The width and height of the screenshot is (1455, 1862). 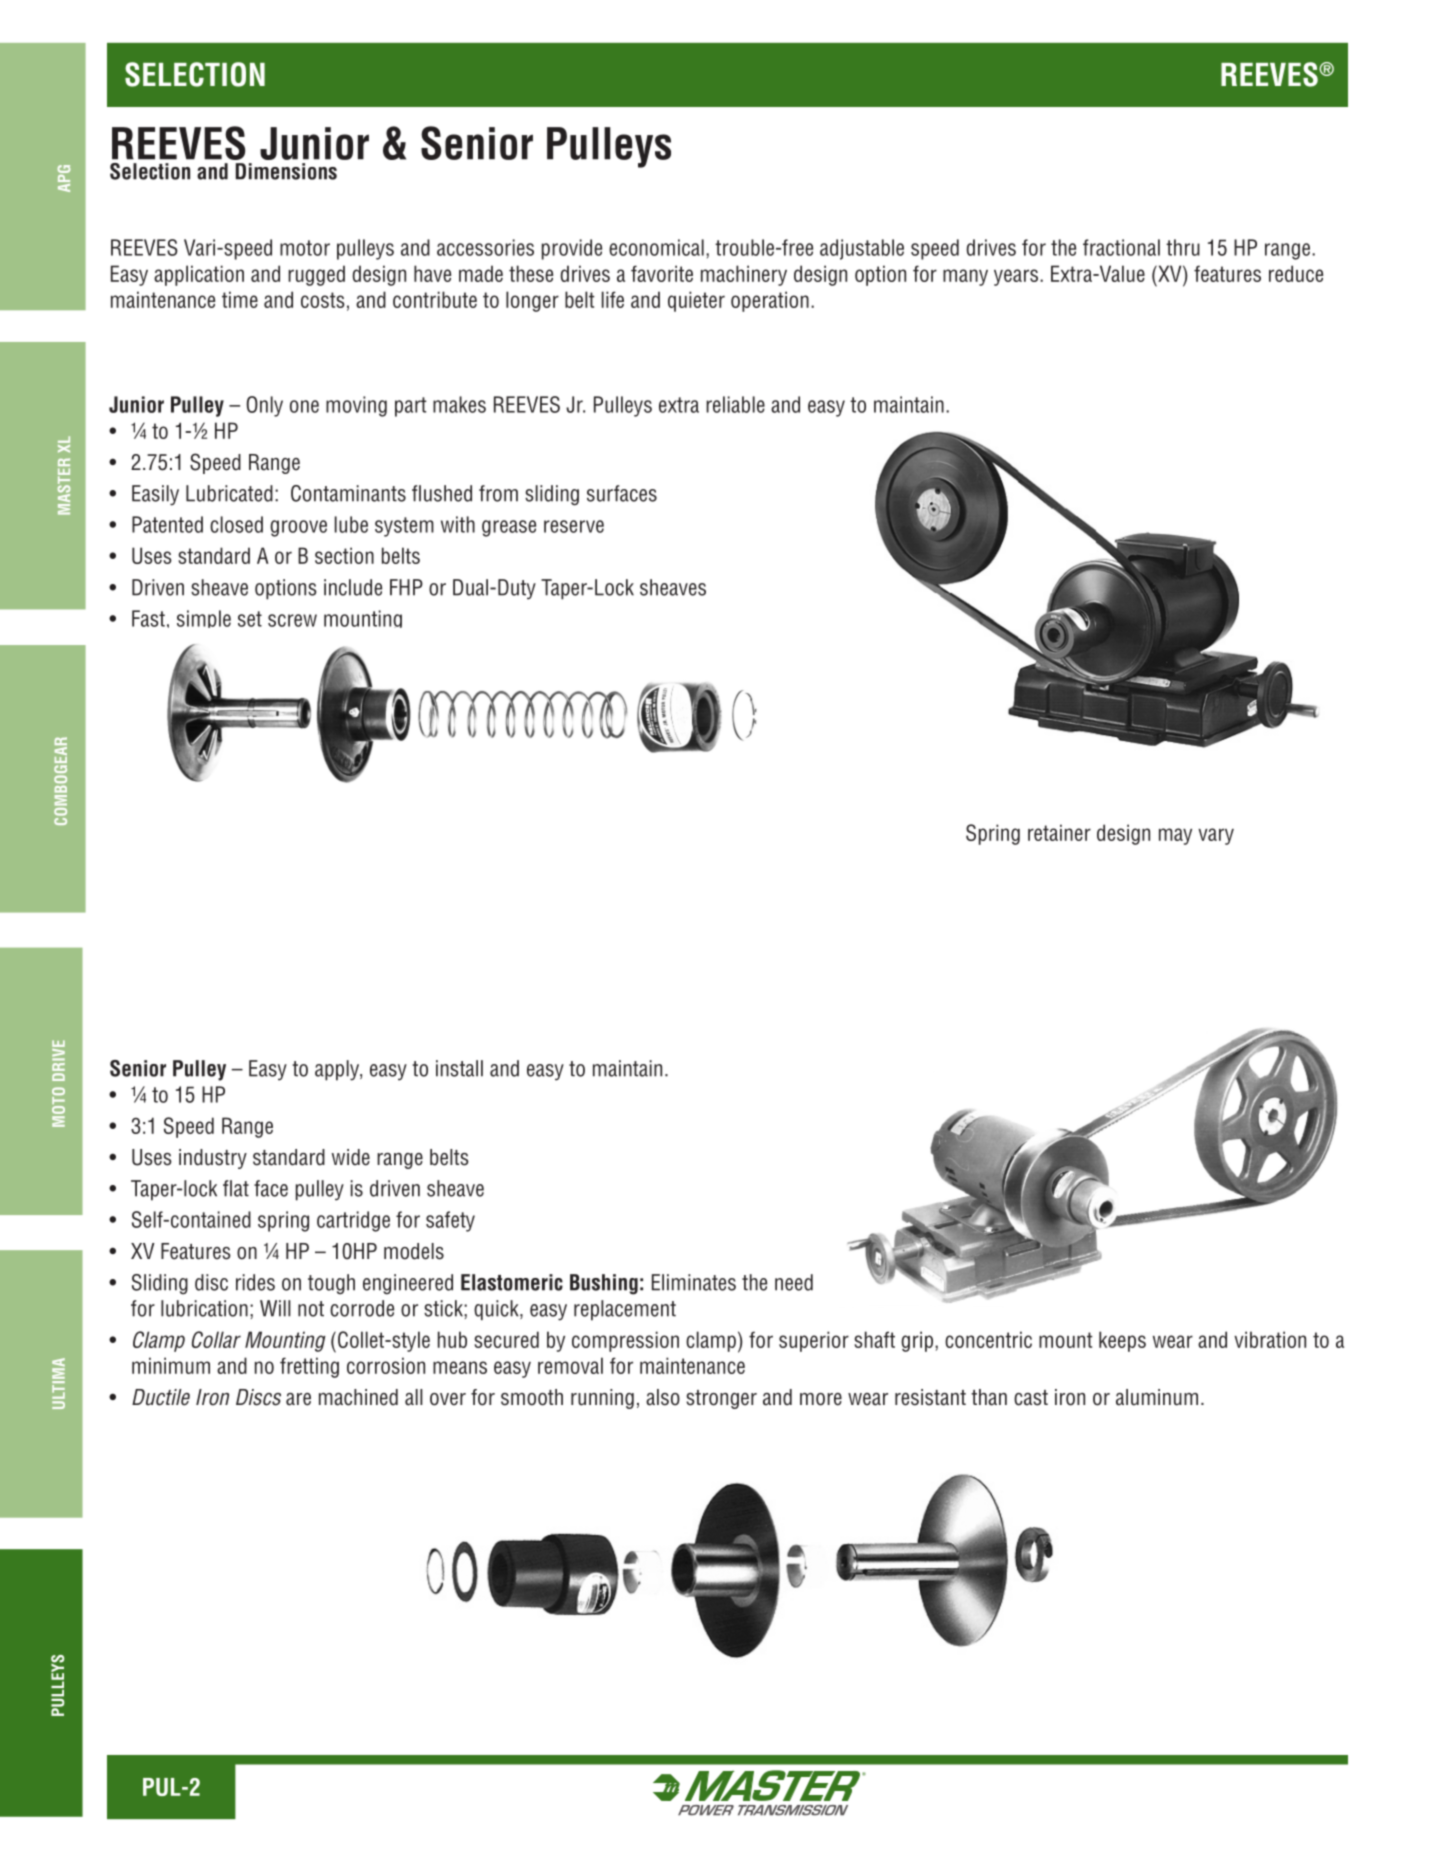 I want to click on stronger, so click(x=721, y=1399).
